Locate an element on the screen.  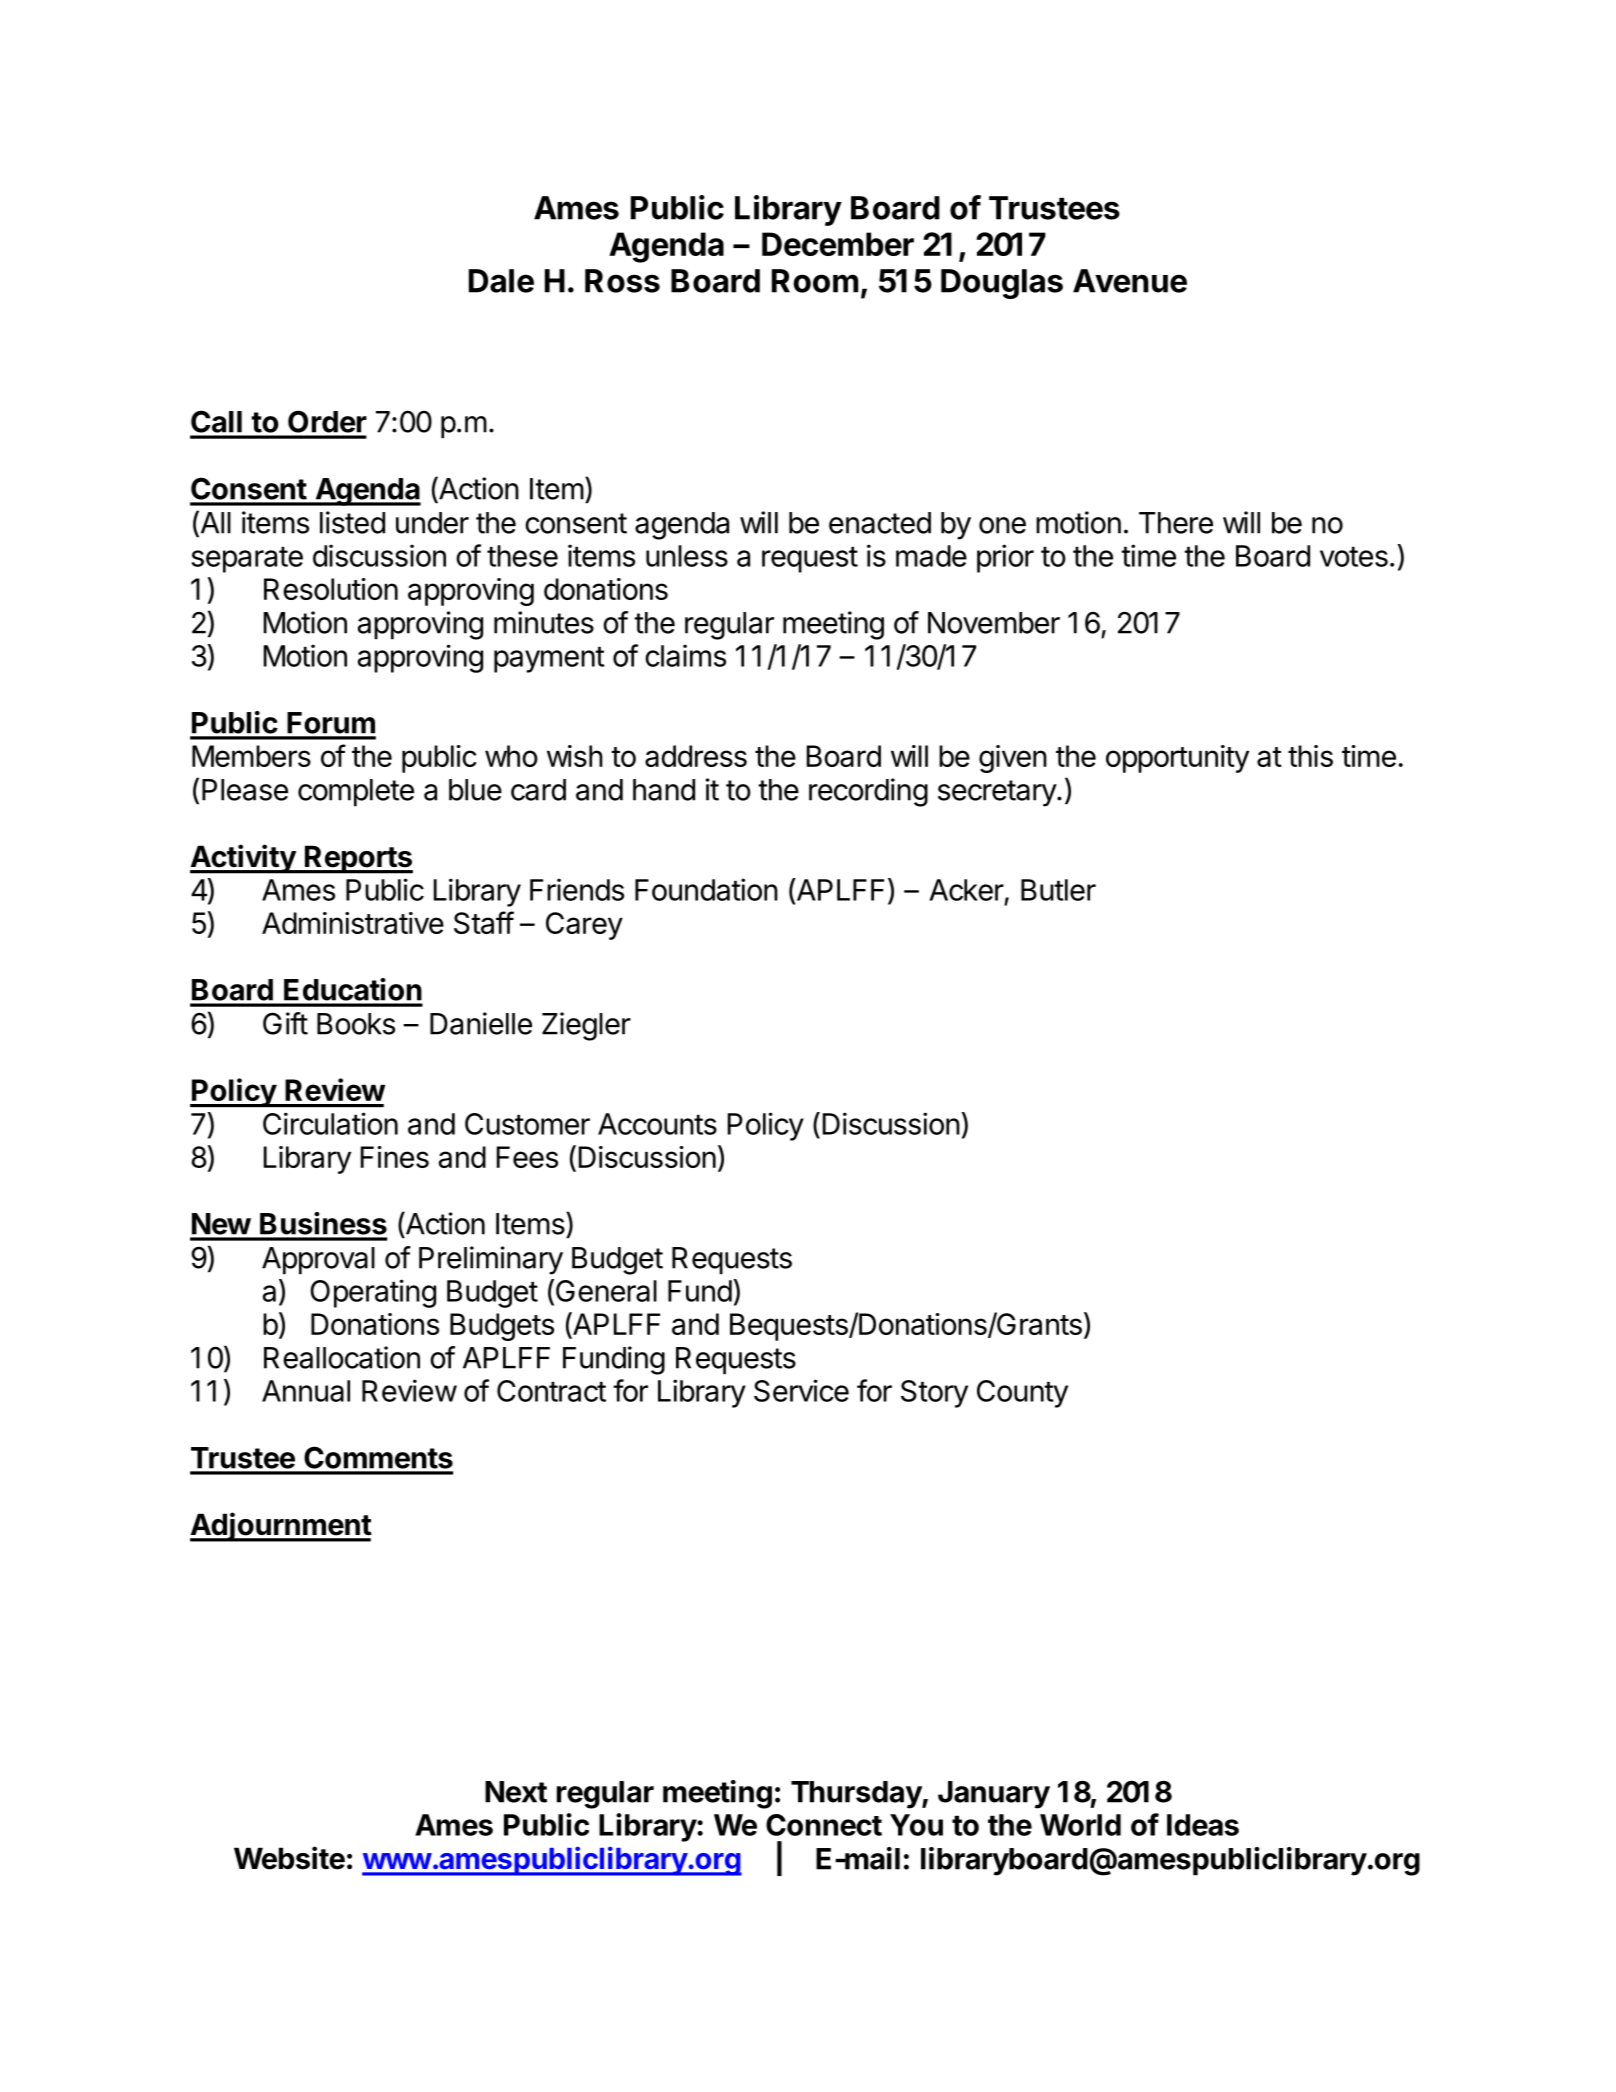
recording is located at coordinates (868, 792).
